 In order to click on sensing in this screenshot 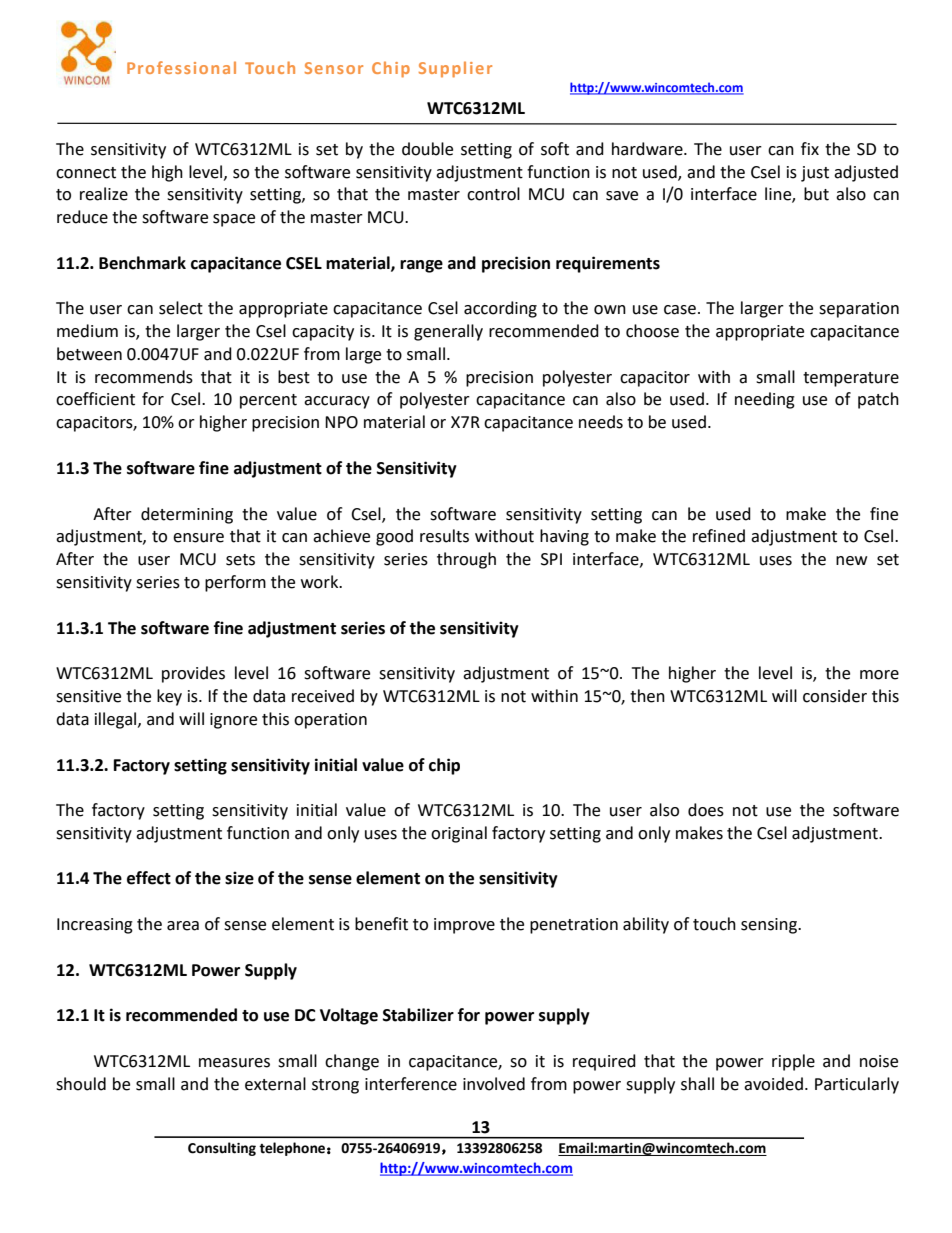, I will do `click(770, 926)`.
